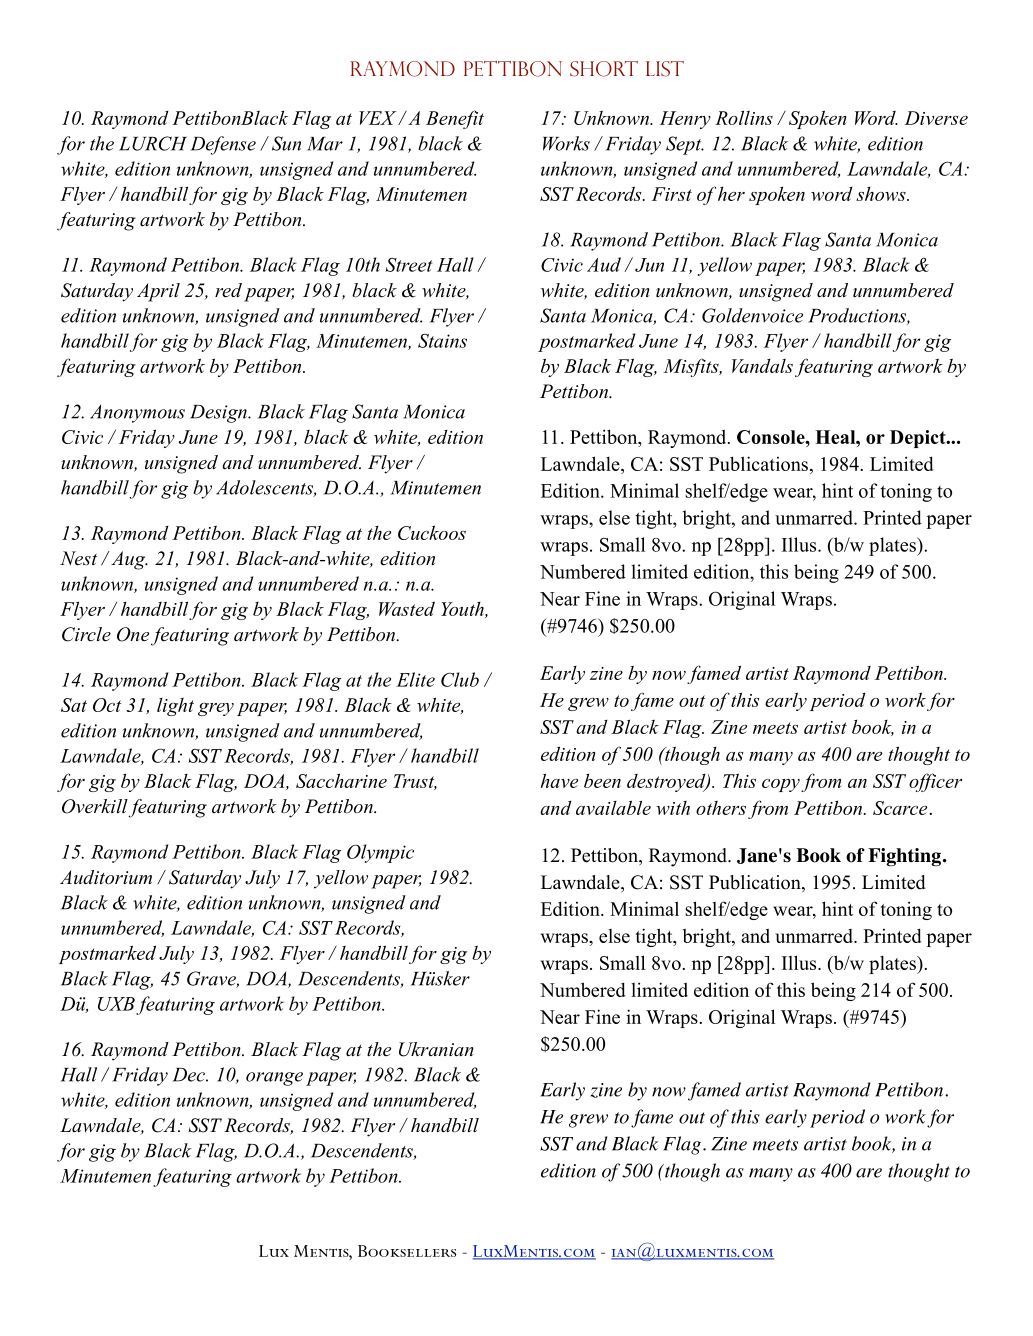 The image size is (1033, 1336). Describe the element at coordinates (559, 780) in the document. I see `have` at that location.
